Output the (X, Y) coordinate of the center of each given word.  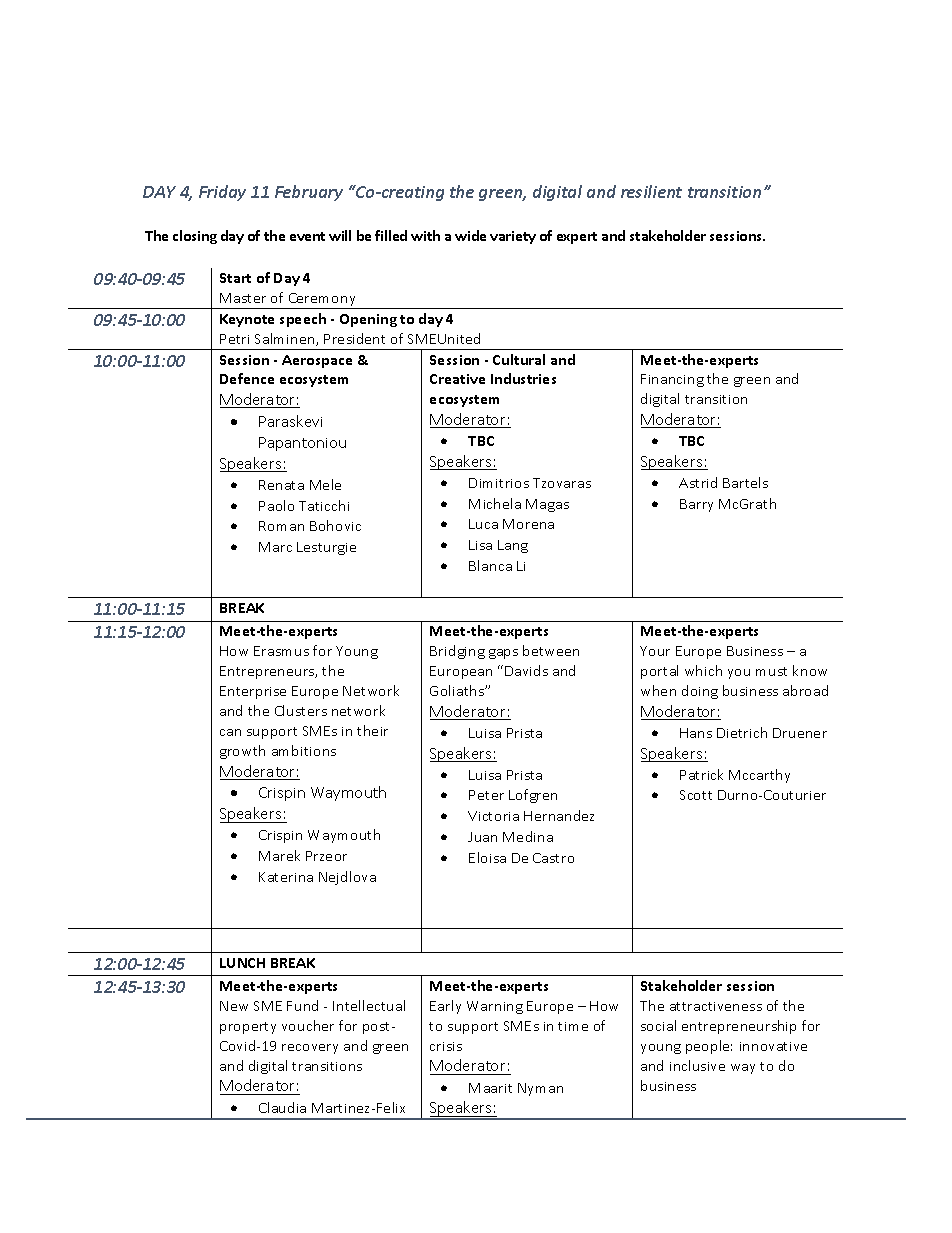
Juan (482, 837)
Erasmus (281, 651)
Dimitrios (499, 483)
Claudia (282, 1107)
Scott (696, 795)
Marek (279, 855)
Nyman (540, 1089)
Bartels (745, 482)
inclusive (697, 1065)
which (703, 670)
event (307, 236)
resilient (651, 191)
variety (513, 237)
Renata (281, 485)
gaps (503, 654)
